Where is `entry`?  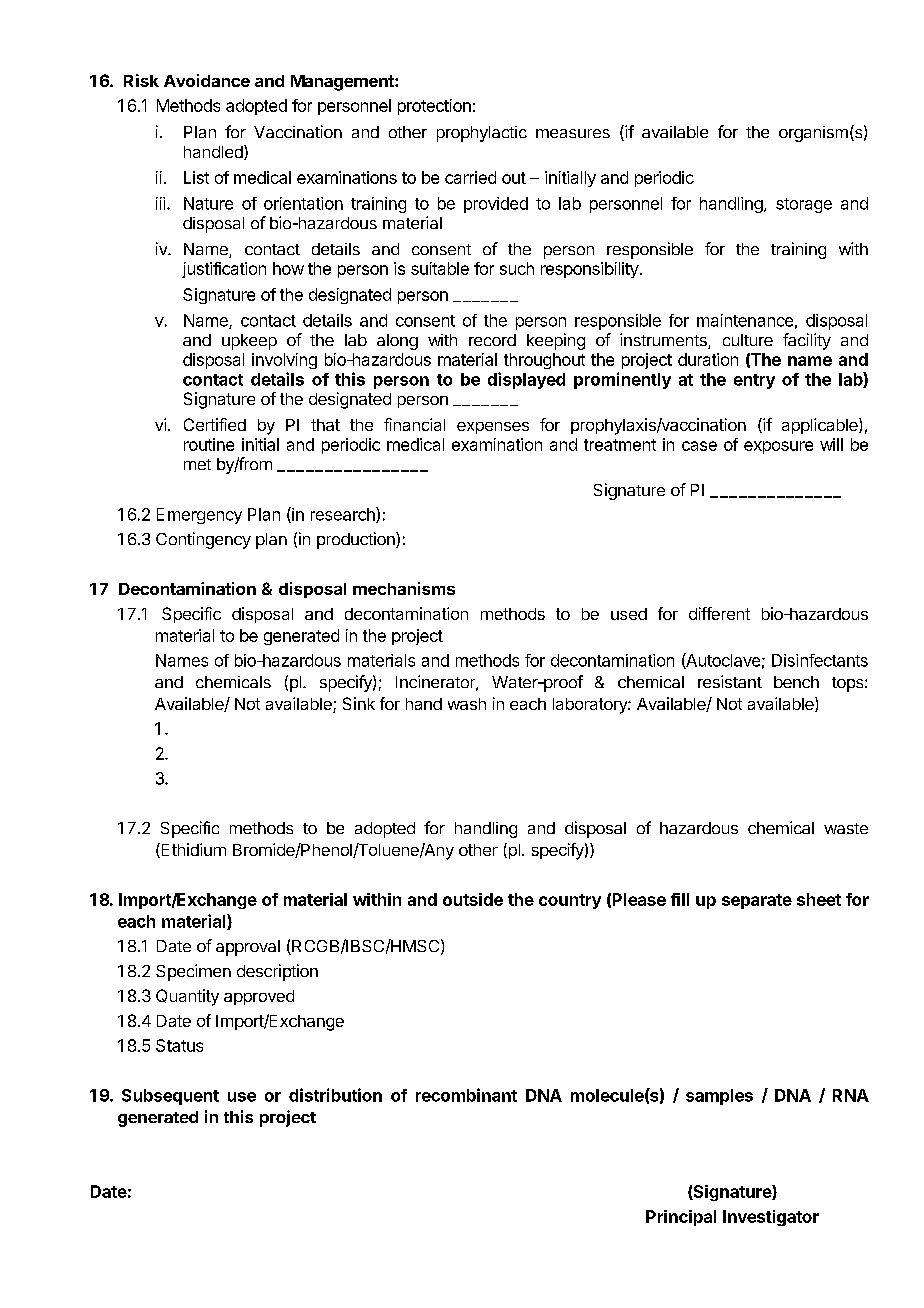
entry is located at coordinates (754, 381).
